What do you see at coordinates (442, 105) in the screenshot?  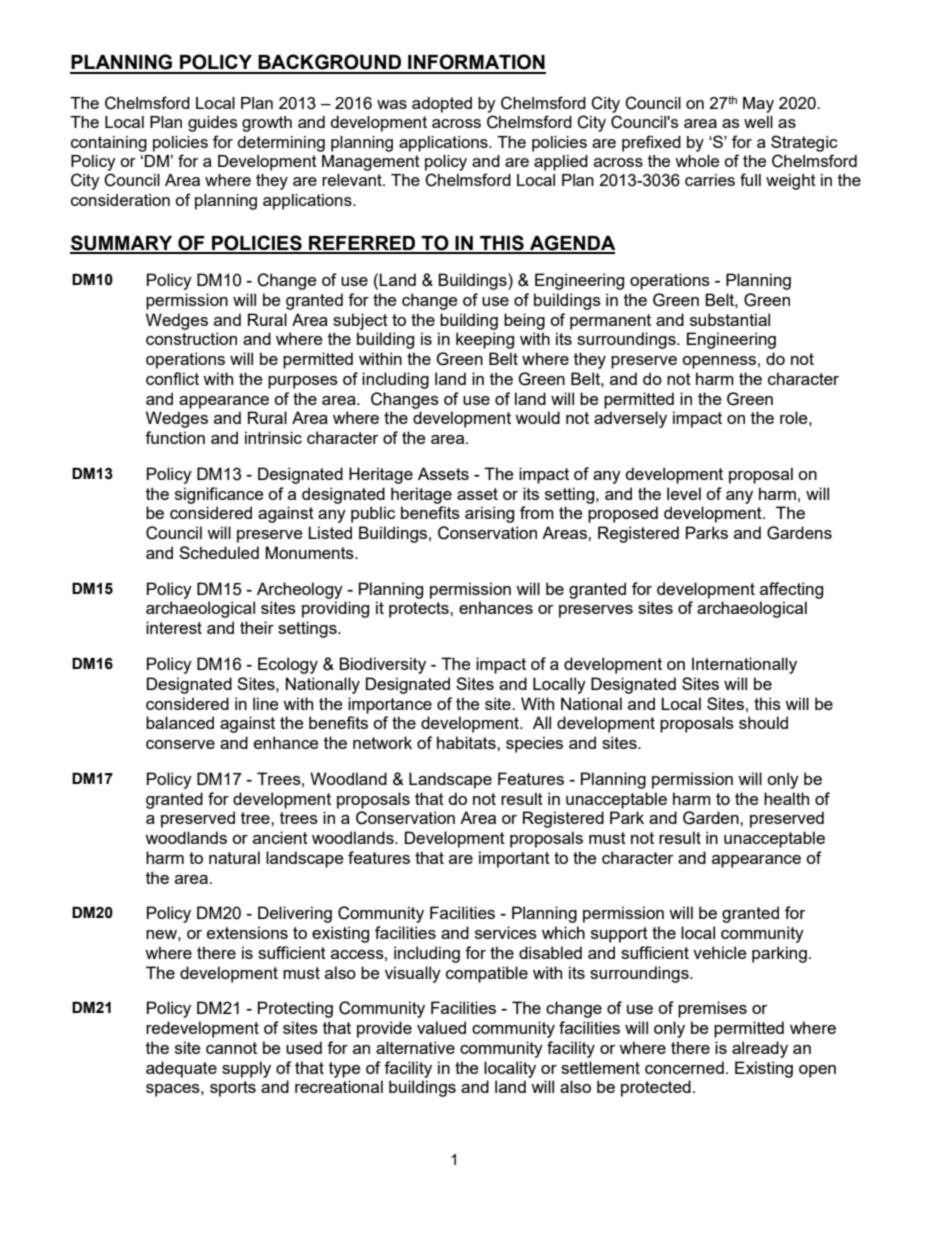 I see `adopted` at bounding box center [442, 105].
